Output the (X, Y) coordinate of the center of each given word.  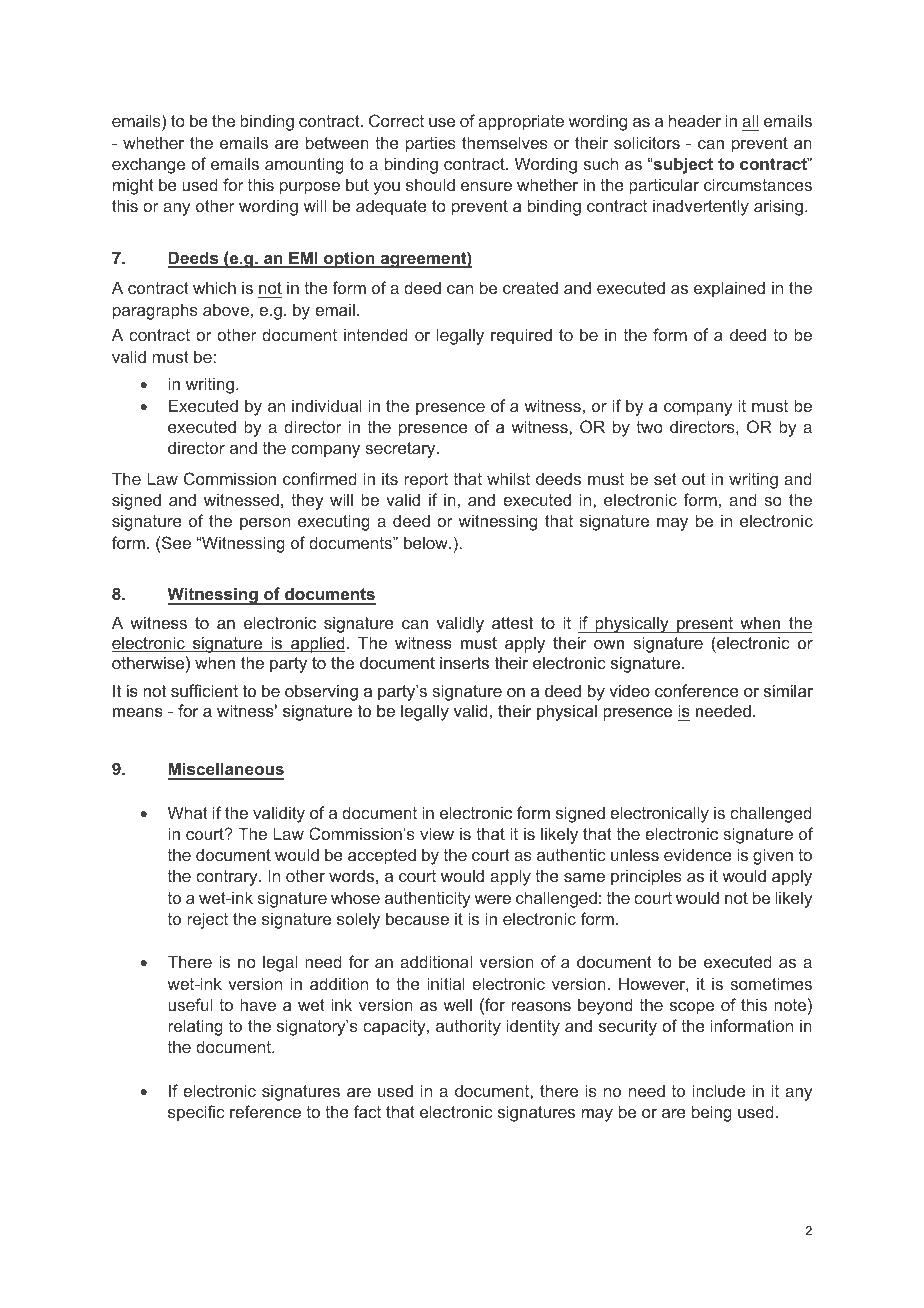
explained (729, 289)
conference (697, 690)
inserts (464, 662)
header (695, 120)
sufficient (204, 690)
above (226, 309)
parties (431, 144)
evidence (698, 854)
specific (196, 1113)
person (265, 524)
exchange (148, 165)
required (521, 336)
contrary (228, 878)
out (694, 479)
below (427, 542)
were (492, 899)
